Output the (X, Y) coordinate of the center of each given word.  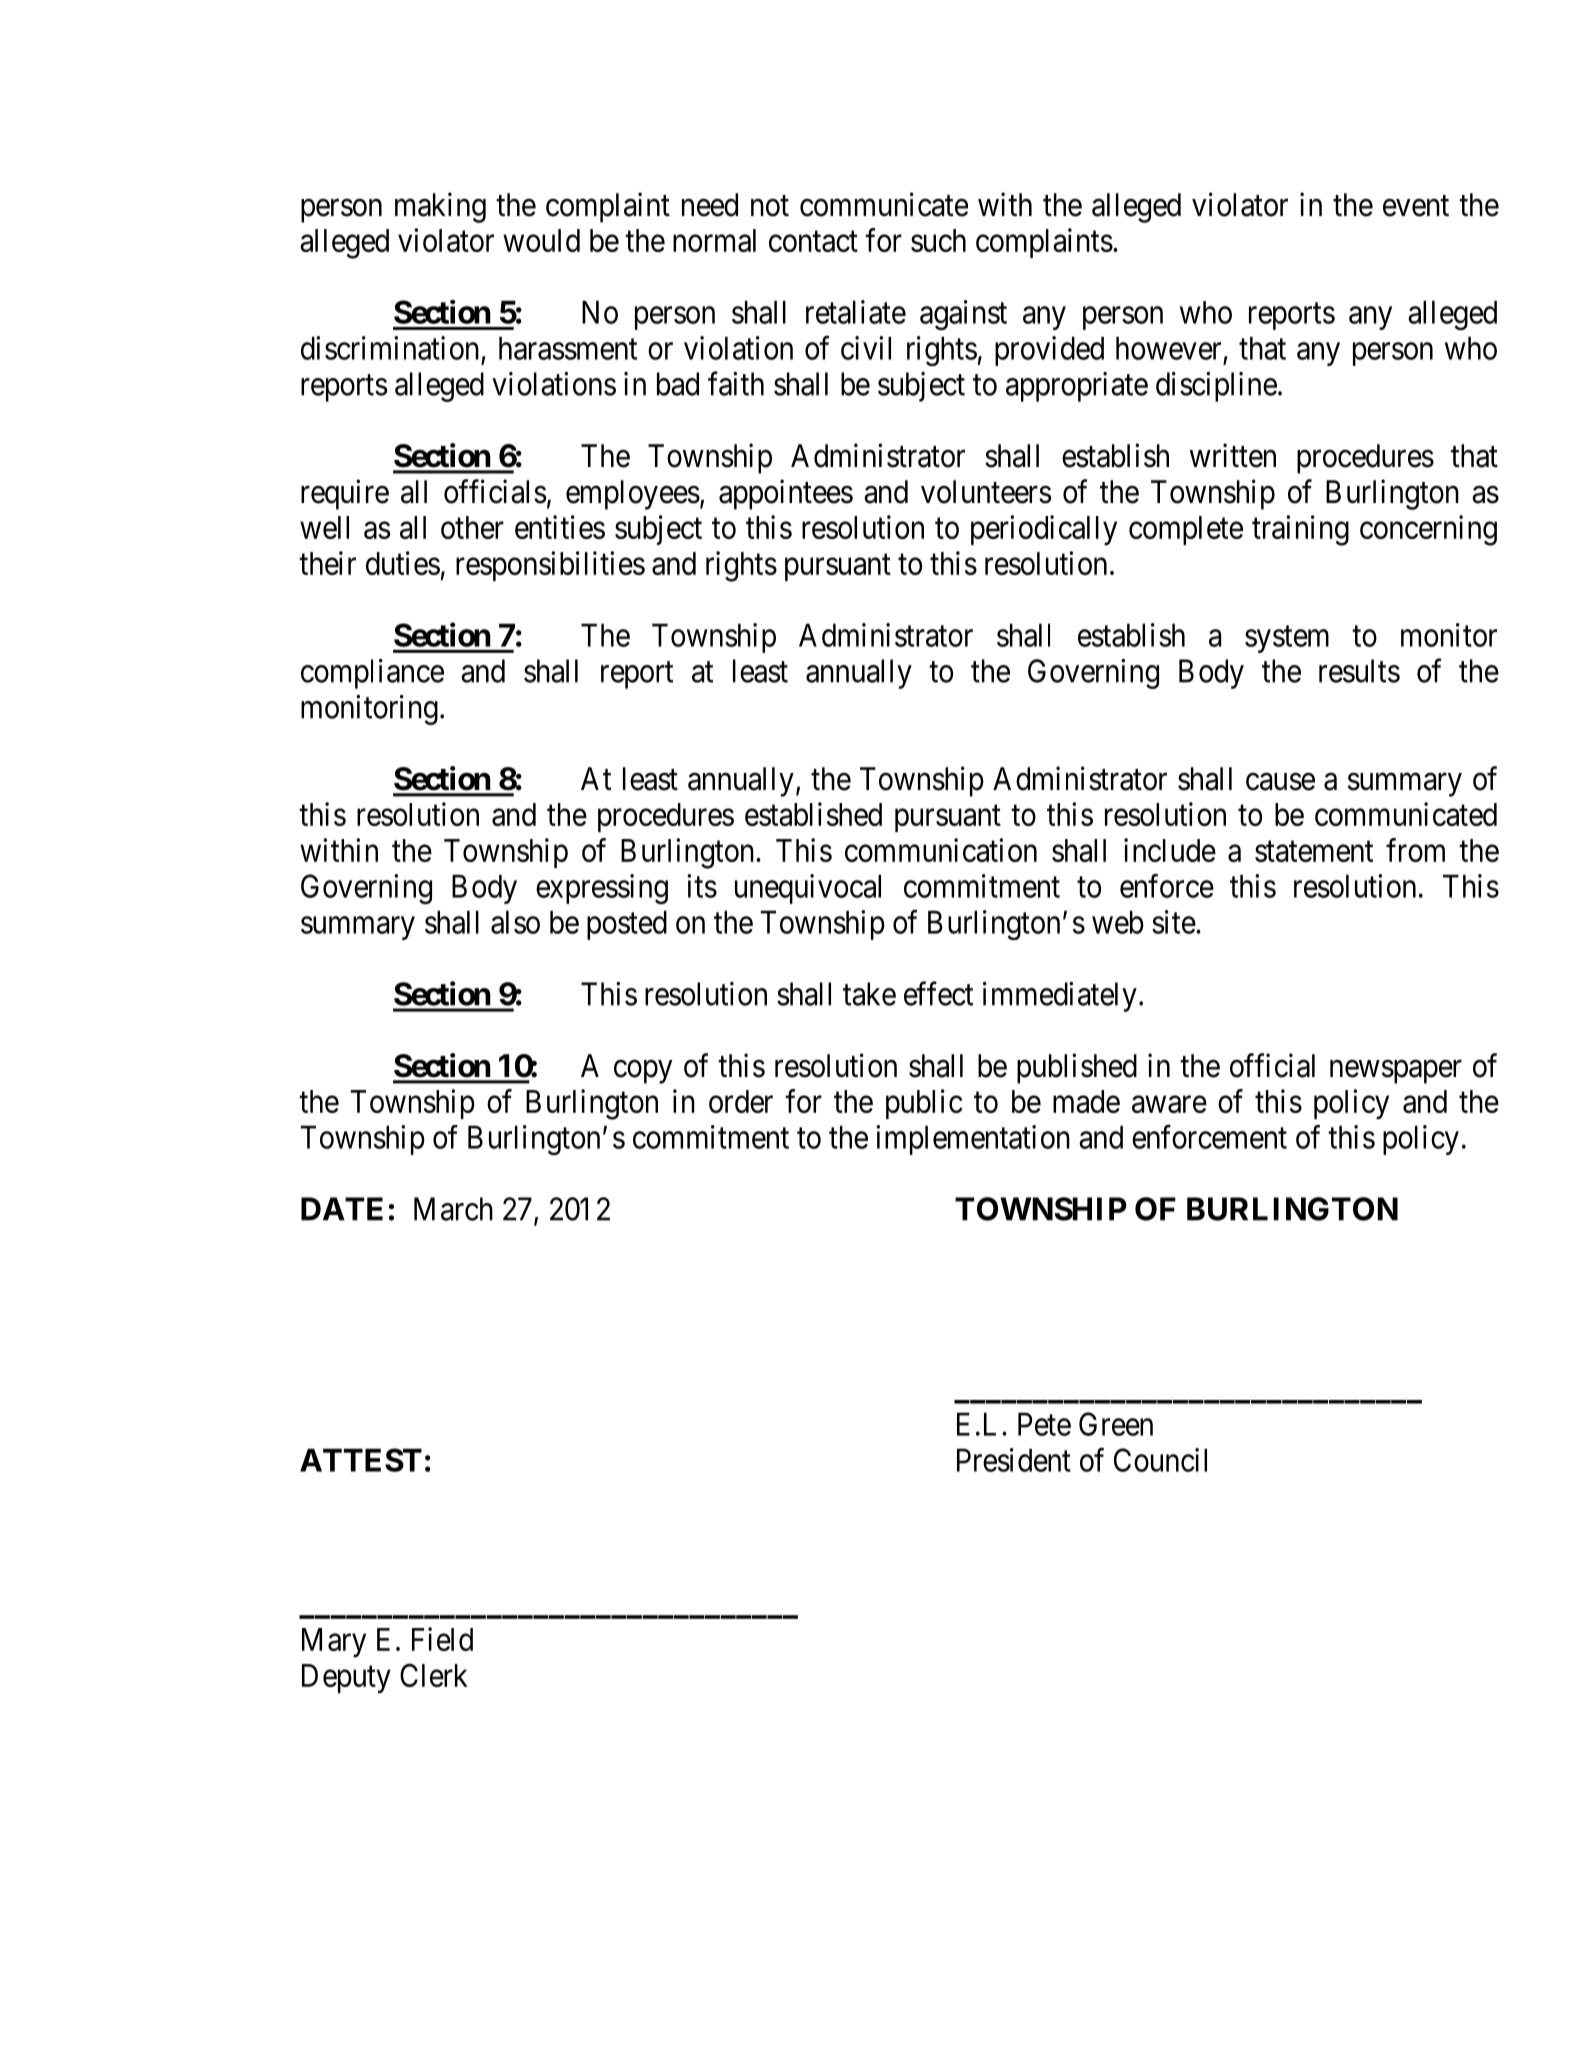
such (938, 240)
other (472, 527)
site (1174, 922)
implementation (973, 1140)
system (1287, 639)
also (515, 922)
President (1014, 1460)
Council (1160, 1460)
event (1416, 206)
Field (442, 1639)
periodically (1044, 530)
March (453, 1209)
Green (1116, 1424)
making (440, 207)
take (869, 994)
